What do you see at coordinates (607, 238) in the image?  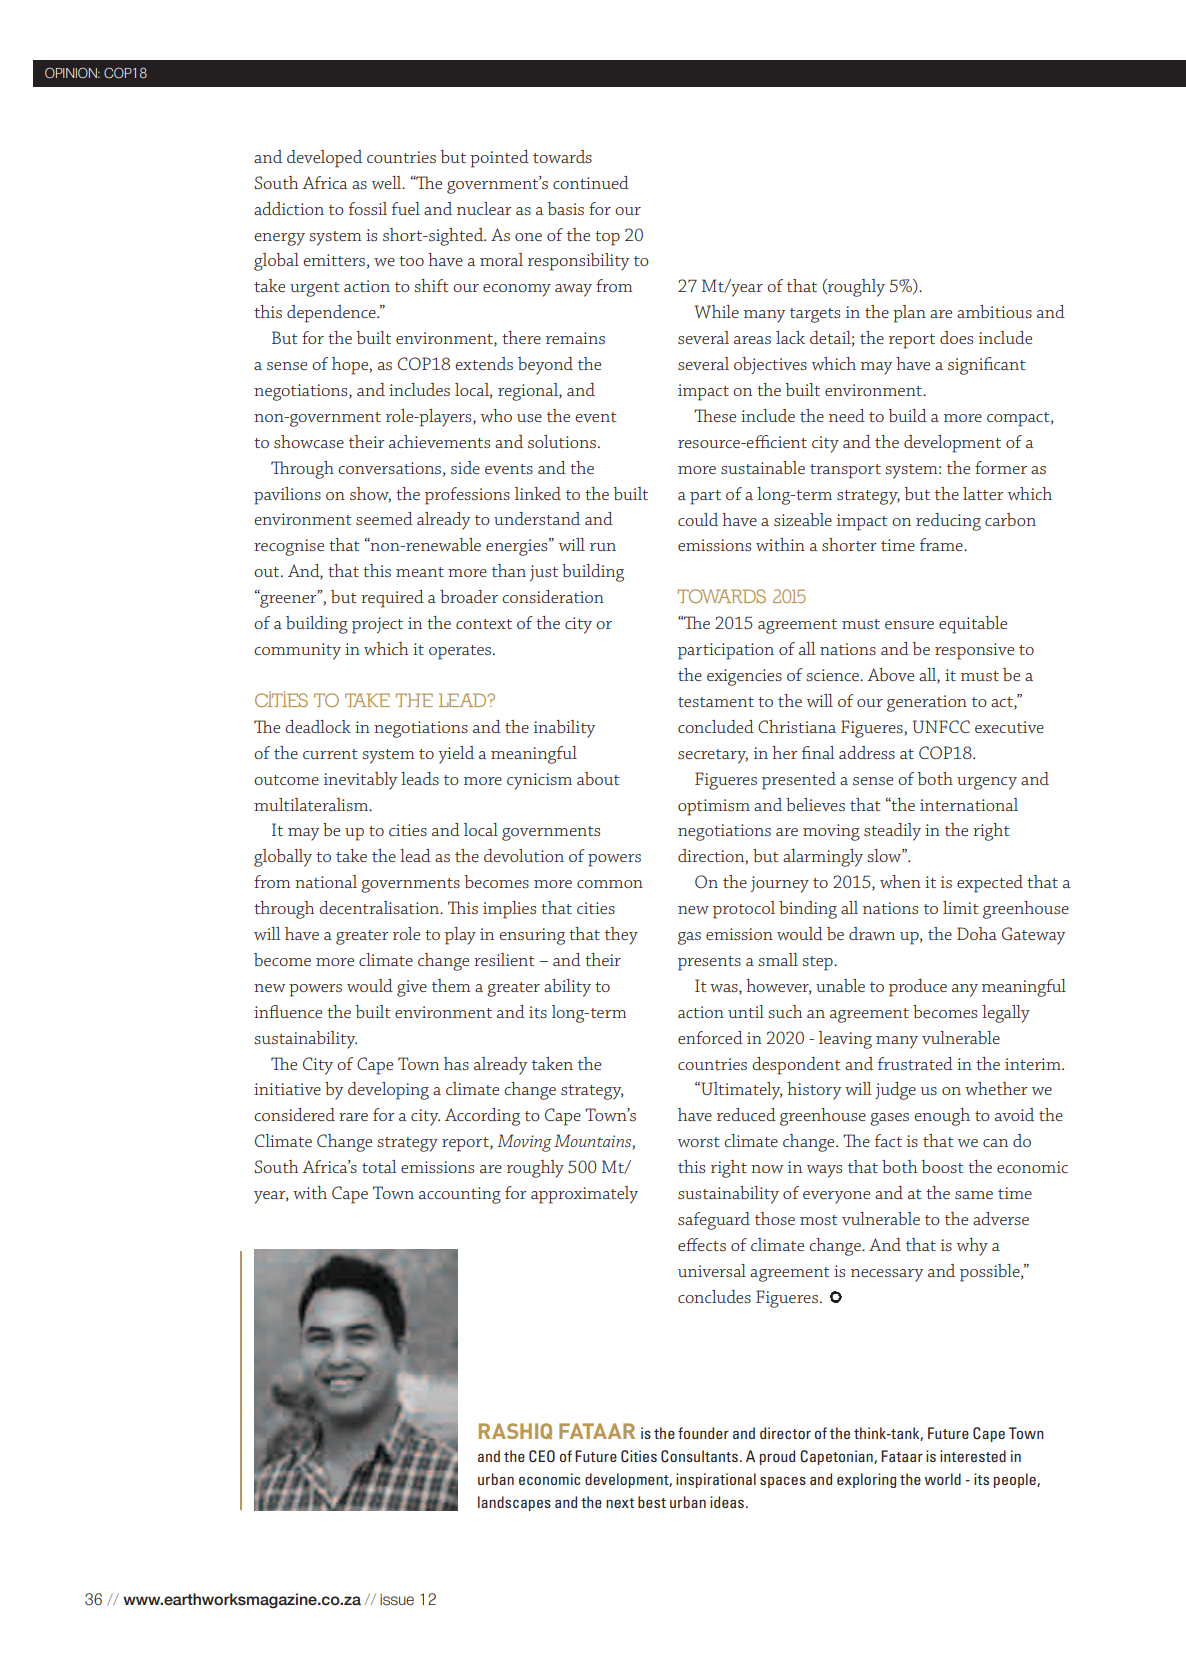 I see `top` at bounding box center [607, 238].
